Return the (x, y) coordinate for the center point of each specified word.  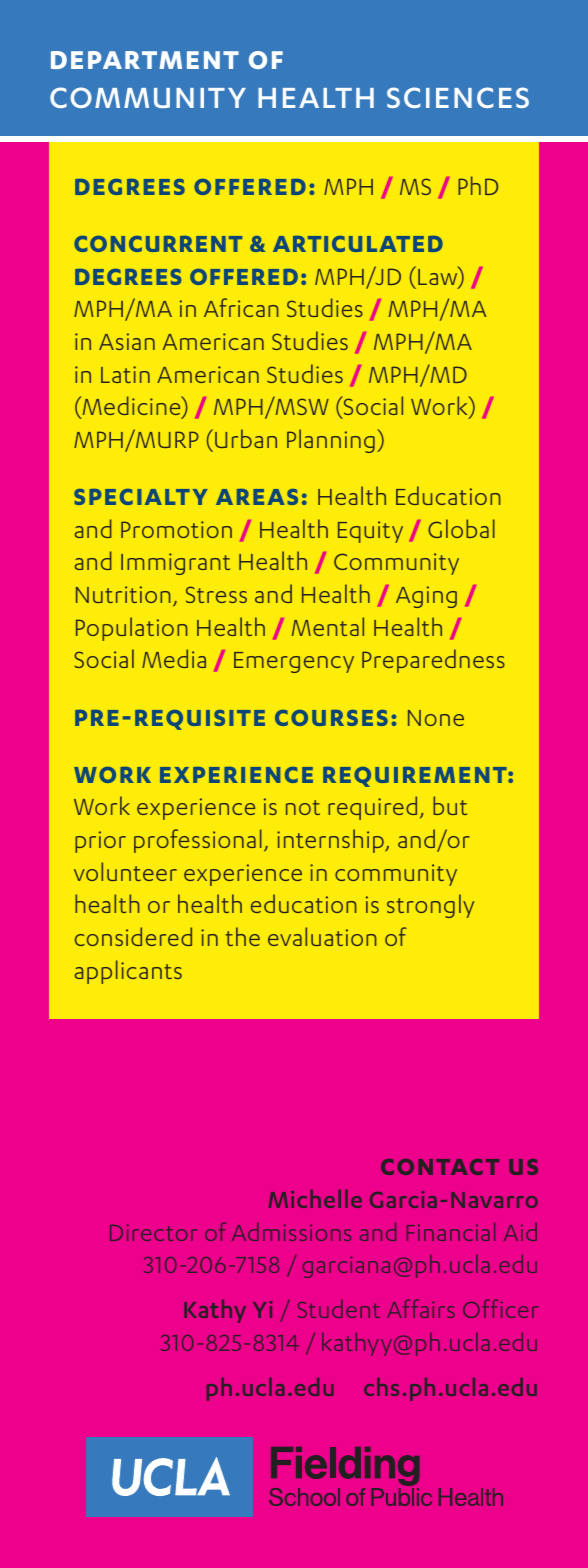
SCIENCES (458, 97)
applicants (128, 972)
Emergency (294, 662)
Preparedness (433, 661)
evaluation (322, 936)
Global (461, 528)
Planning (331, 441)
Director (153, 1232)
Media (174, 658)
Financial (451, 1232)
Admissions (291, 1232)
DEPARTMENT (145, 60)
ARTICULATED (358, 244)
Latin (125, 374)
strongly (430, 906)
